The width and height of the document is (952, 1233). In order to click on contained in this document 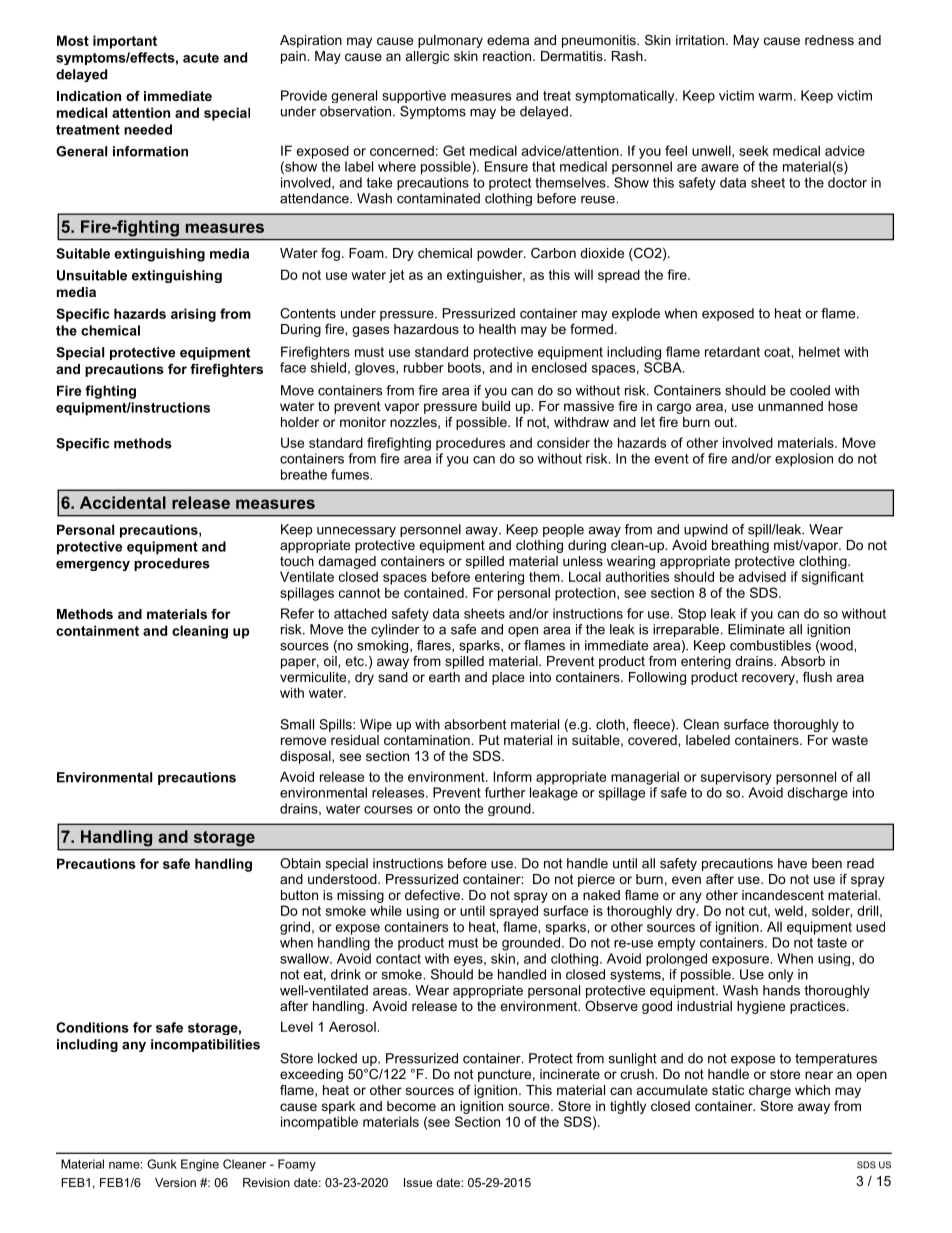, I will do `click(434, 592)`.
